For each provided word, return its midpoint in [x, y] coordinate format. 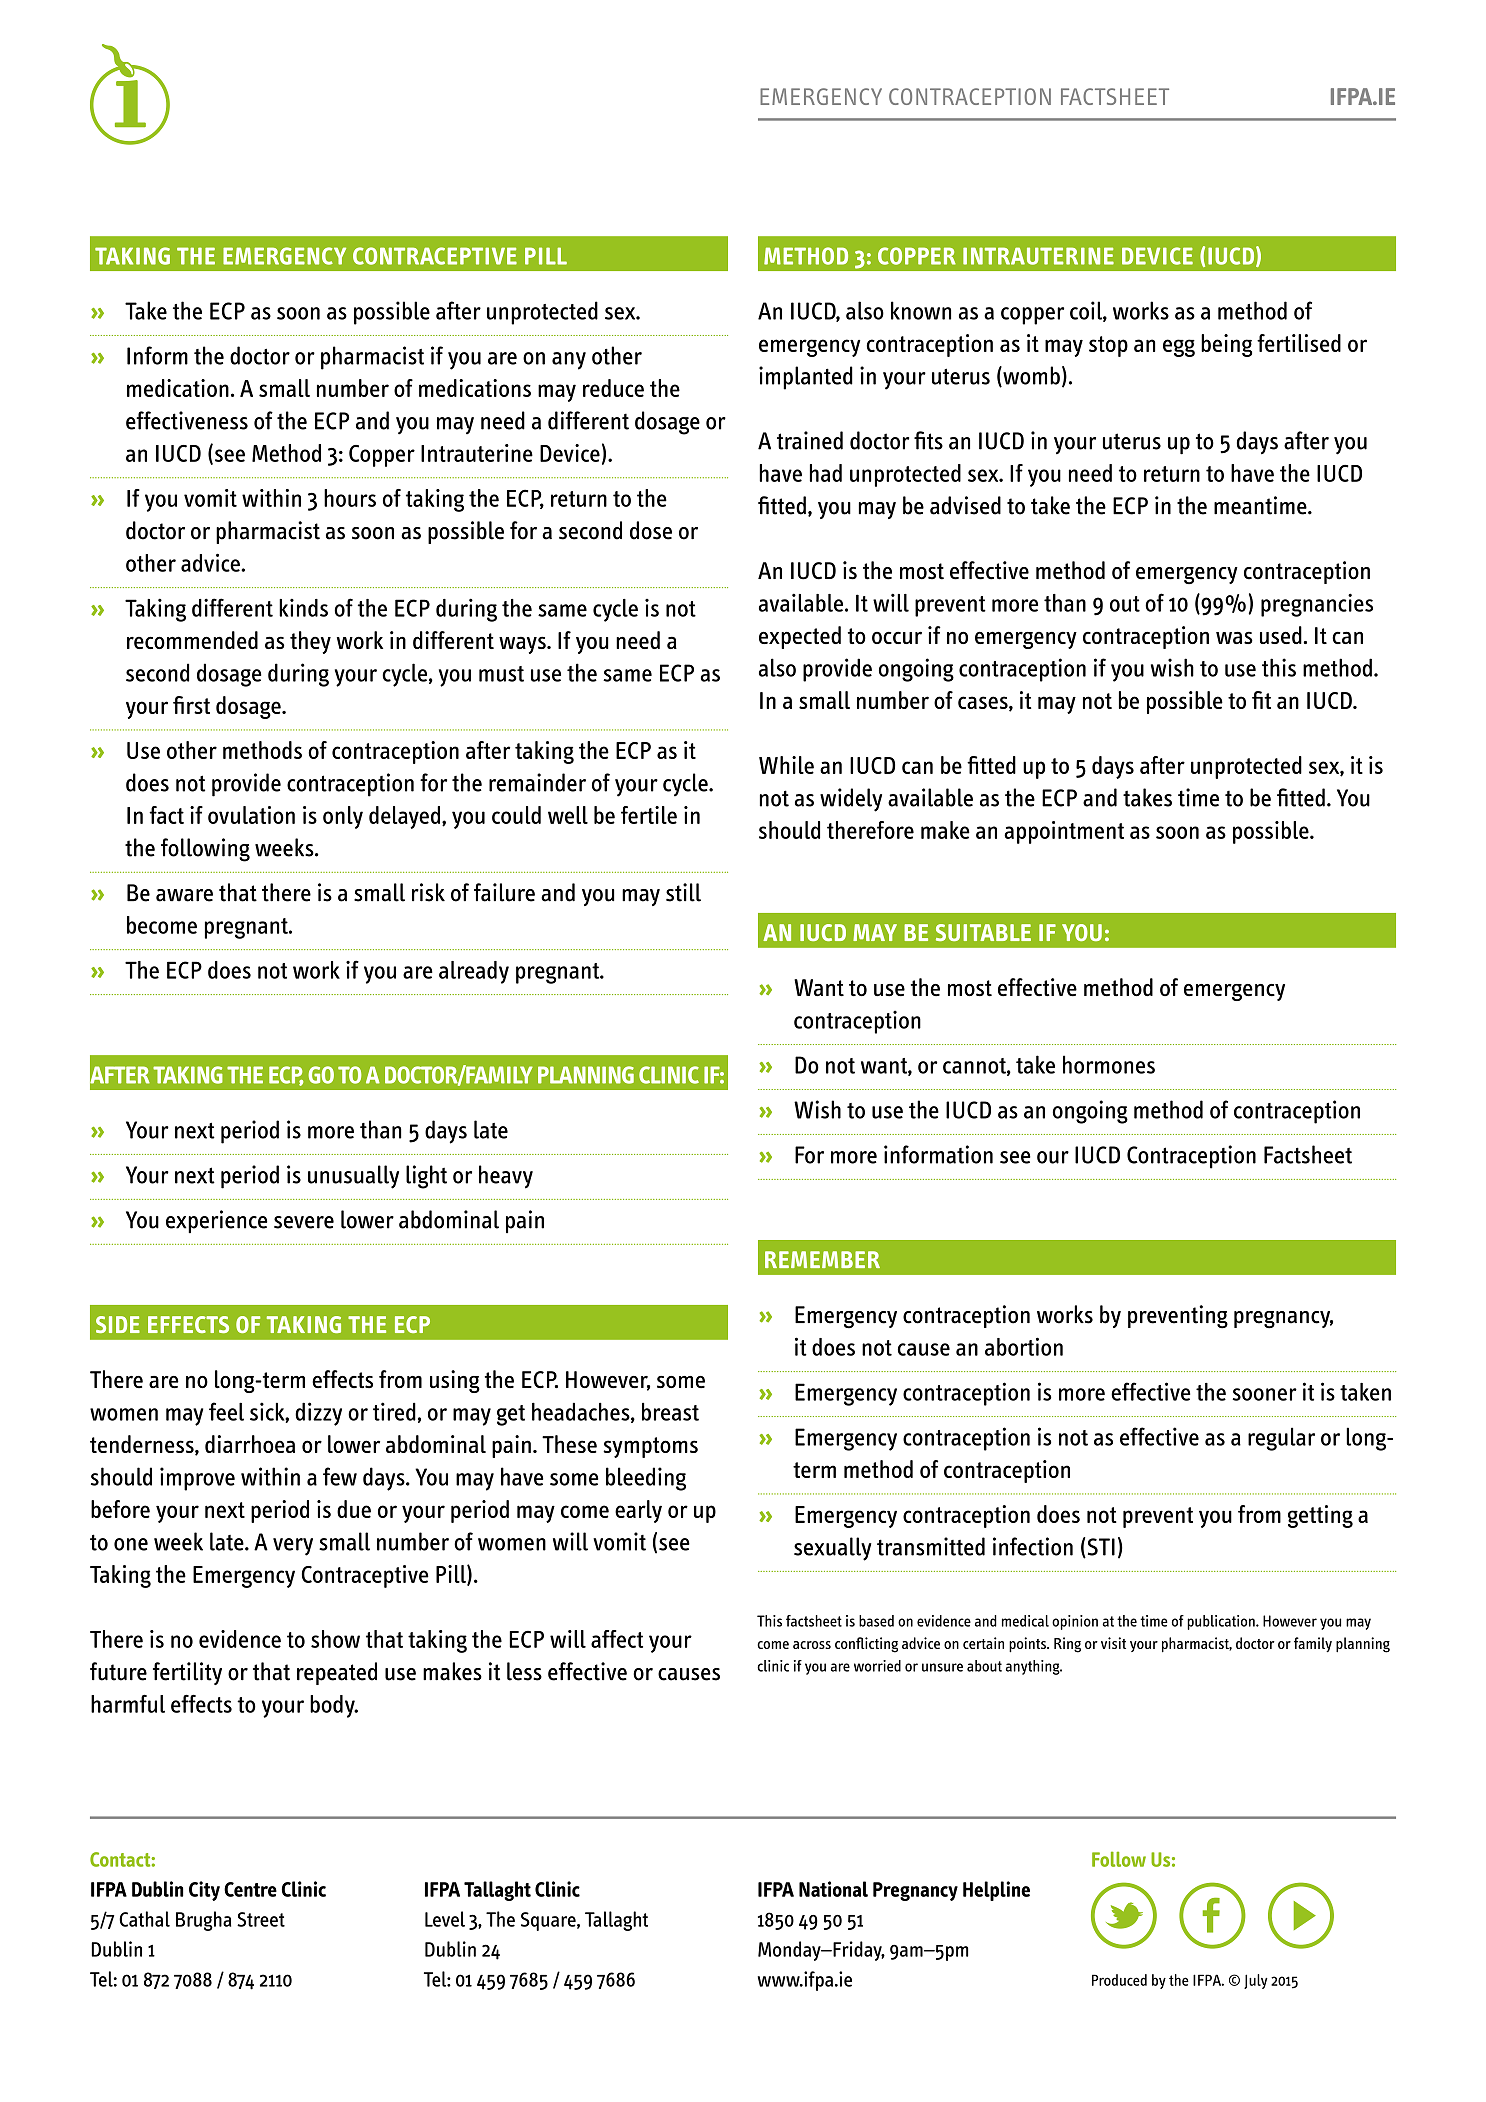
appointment [1064, 832]
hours [350, 498]
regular [1281, 1439]
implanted [806, 378]
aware [184, 895]
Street [261, 1919]
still [683, 892]
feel [226, 1411]
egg [1179, 348]
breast [670, 1412]
